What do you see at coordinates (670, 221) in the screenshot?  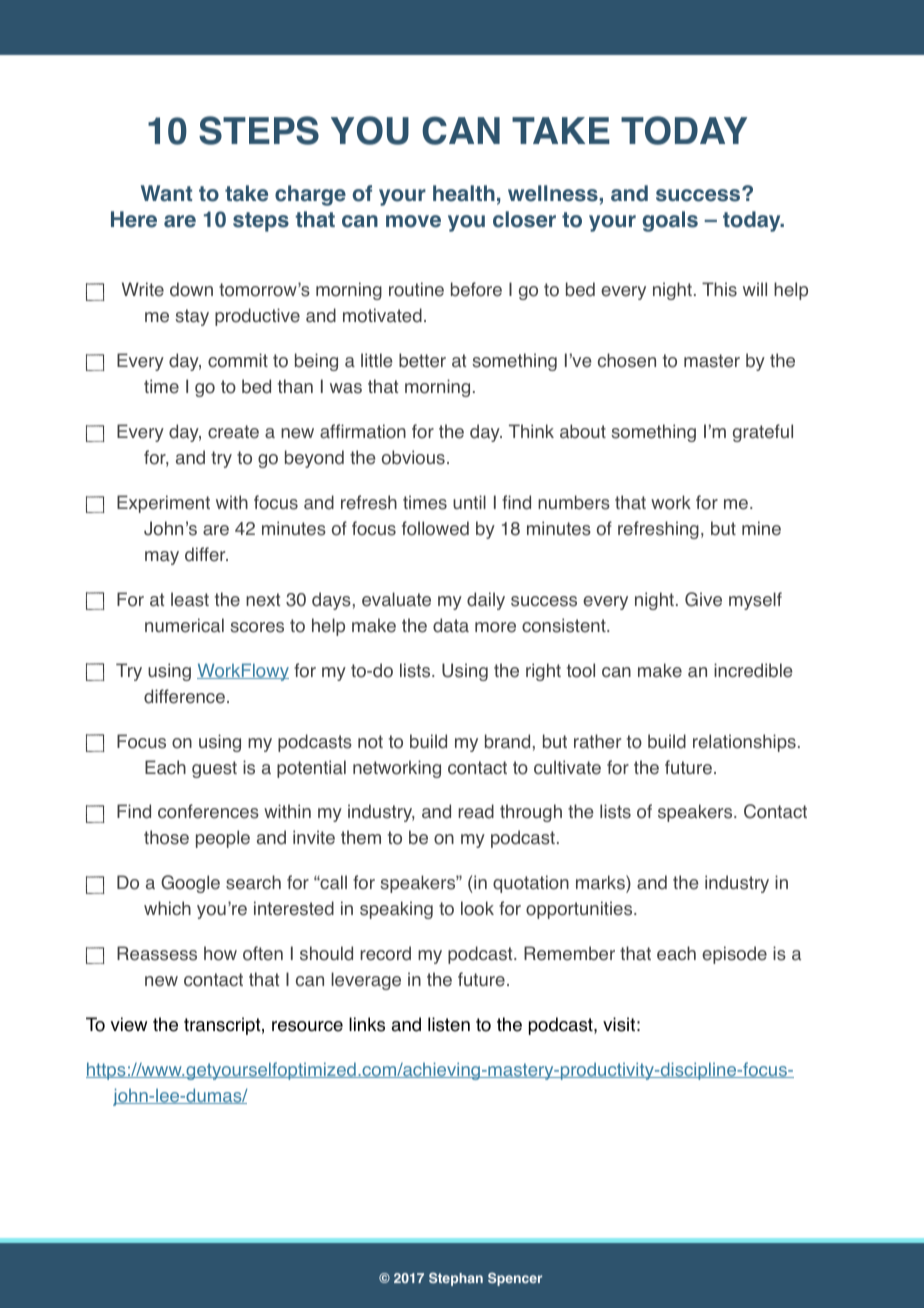 I see `goals` at bounding box center [670, 221].
